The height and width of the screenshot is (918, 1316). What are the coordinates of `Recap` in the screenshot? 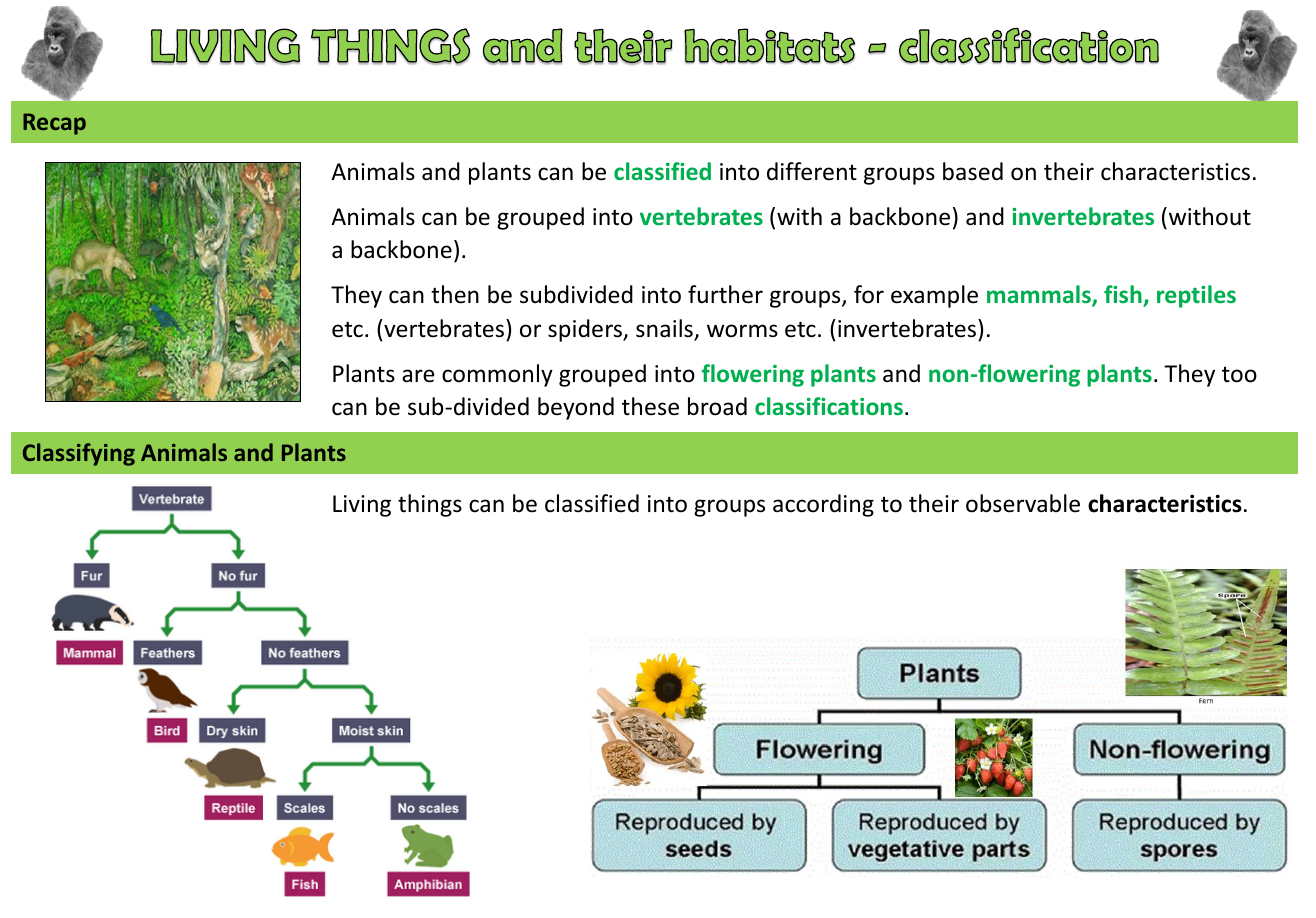 It's located at (54, 124).
